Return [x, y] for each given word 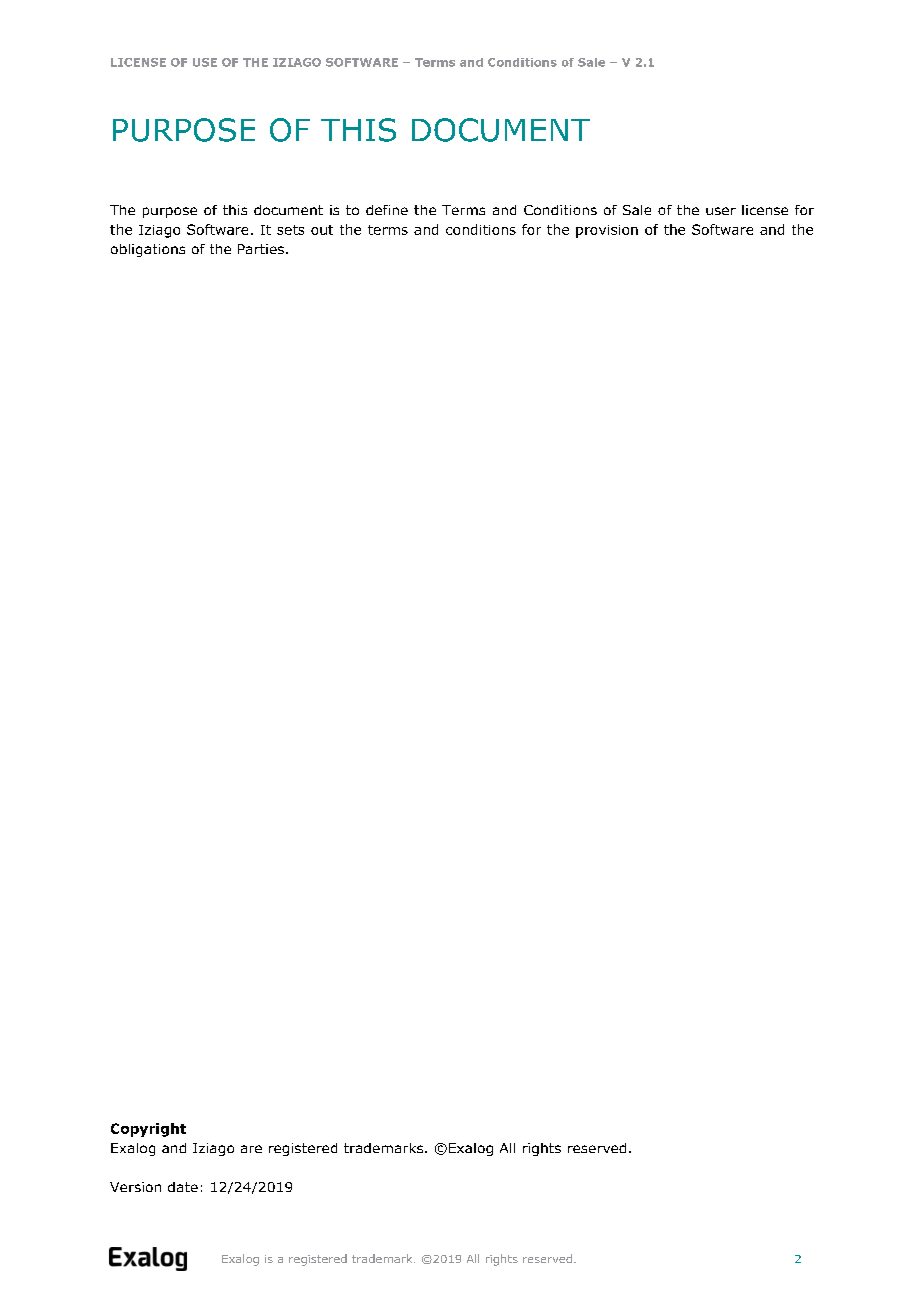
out [322, 230]
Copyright [148, 1130]
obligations [148, 250]
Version [135, 1187]
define [387, 210]
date [183, 1187]
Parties [262, 249]
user [721, 211]
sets [290, 230]
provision [607, 231]
